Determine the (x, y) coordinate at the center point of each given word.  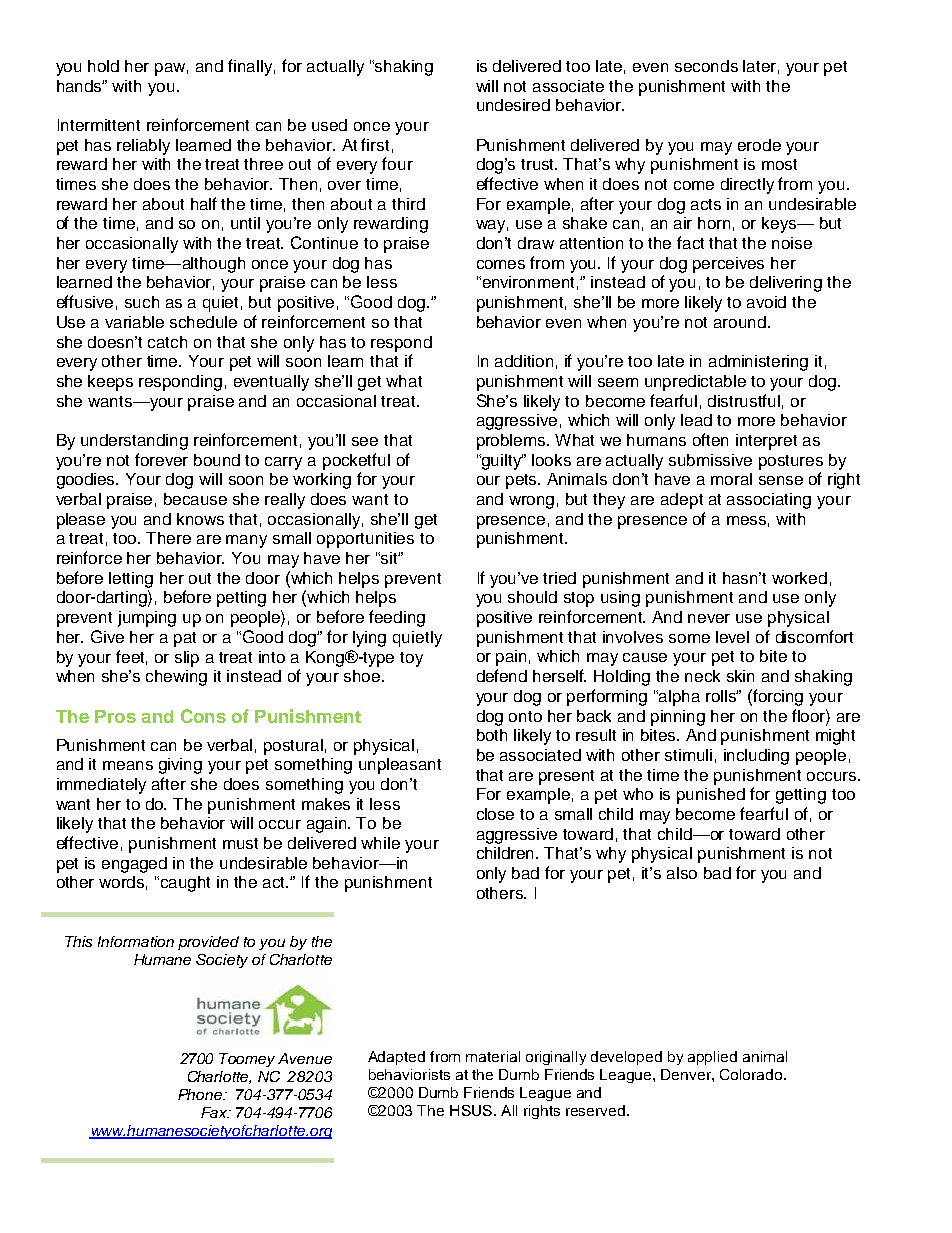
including (756, 757)
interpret (766, 442)
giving (180, 766)
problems (512, 442)
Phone (201, 1094)
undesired (513, 105)
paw (171, 69)
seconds (706, 66)
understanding (134, 442)
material (493, 1056)
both (492, 735)
